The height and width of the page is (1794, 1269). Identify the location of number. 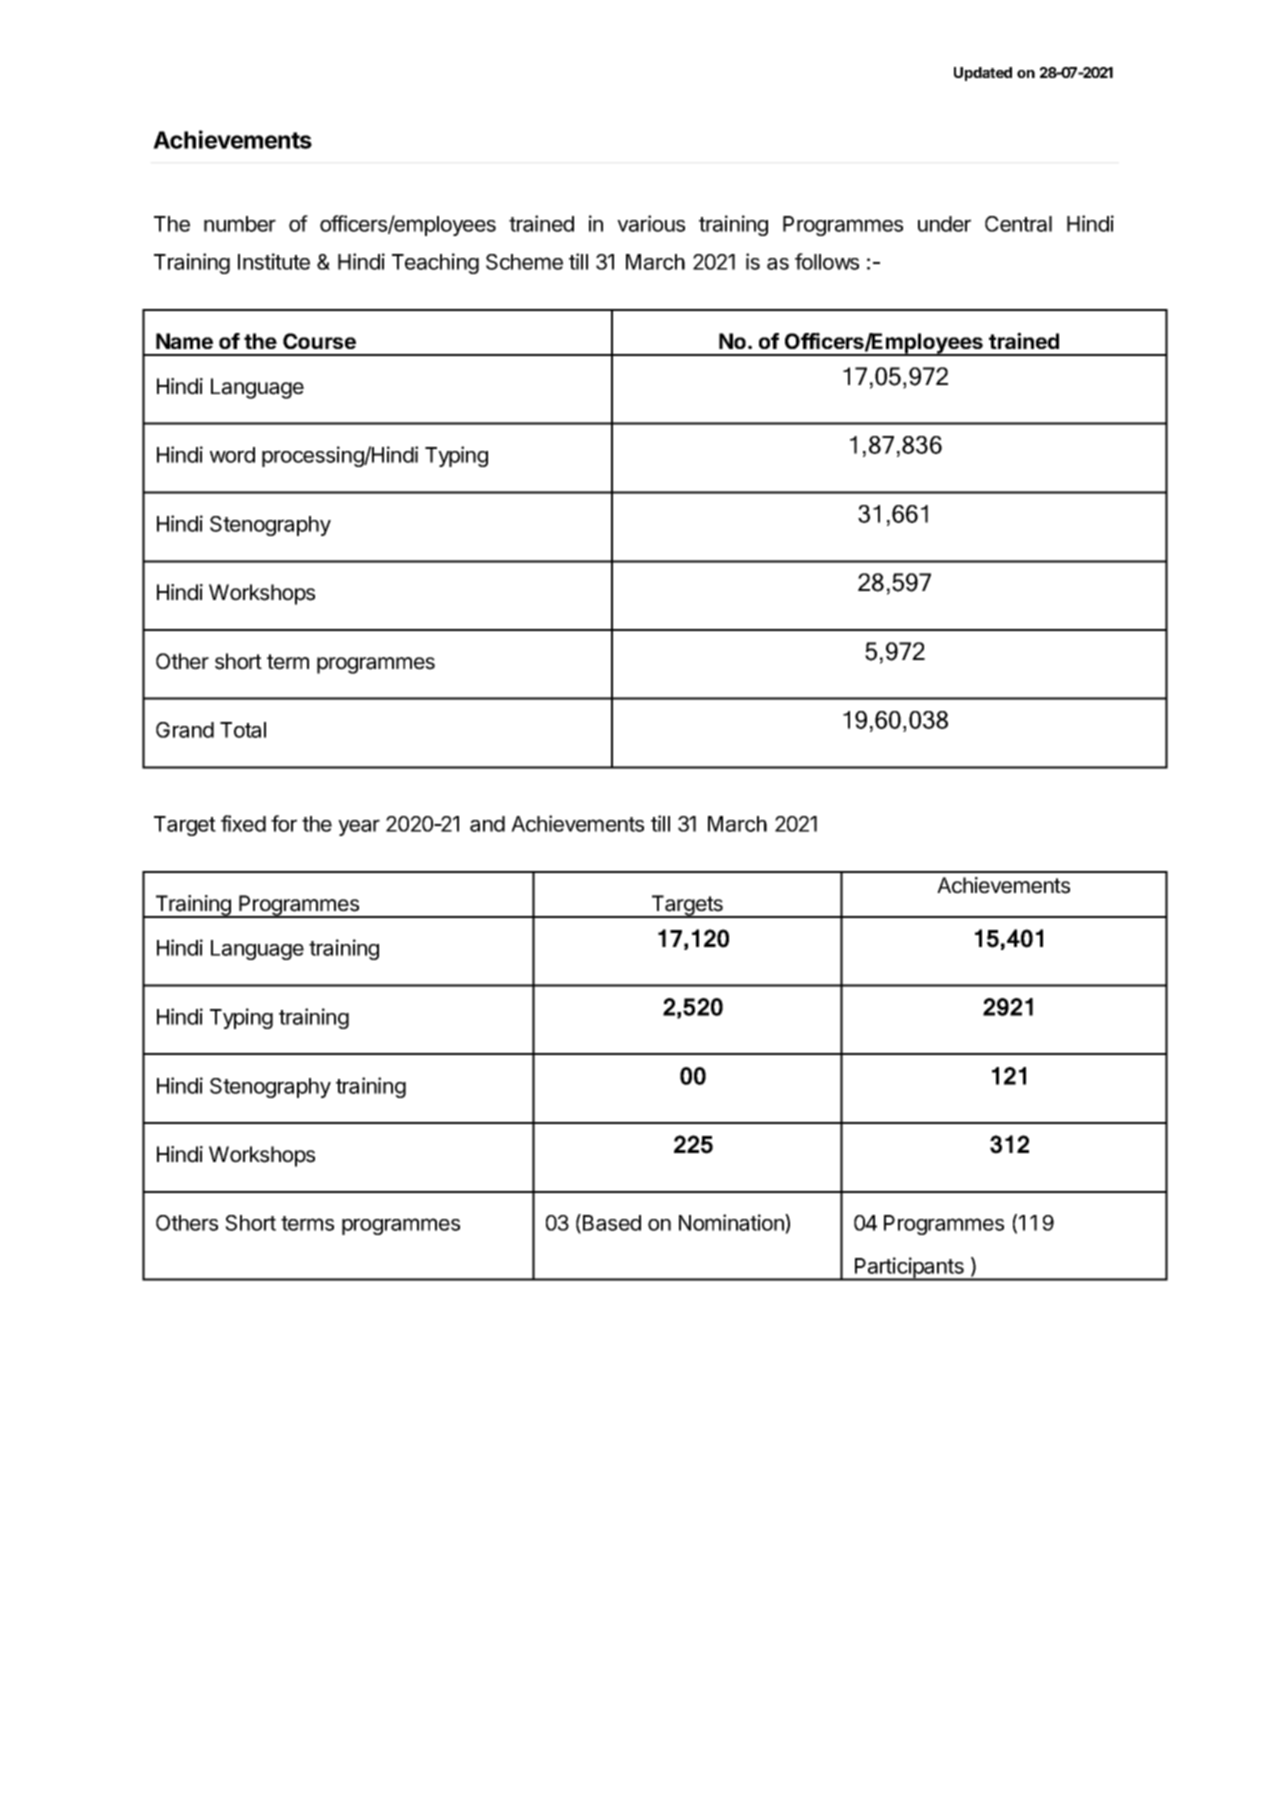
(240, 224).
